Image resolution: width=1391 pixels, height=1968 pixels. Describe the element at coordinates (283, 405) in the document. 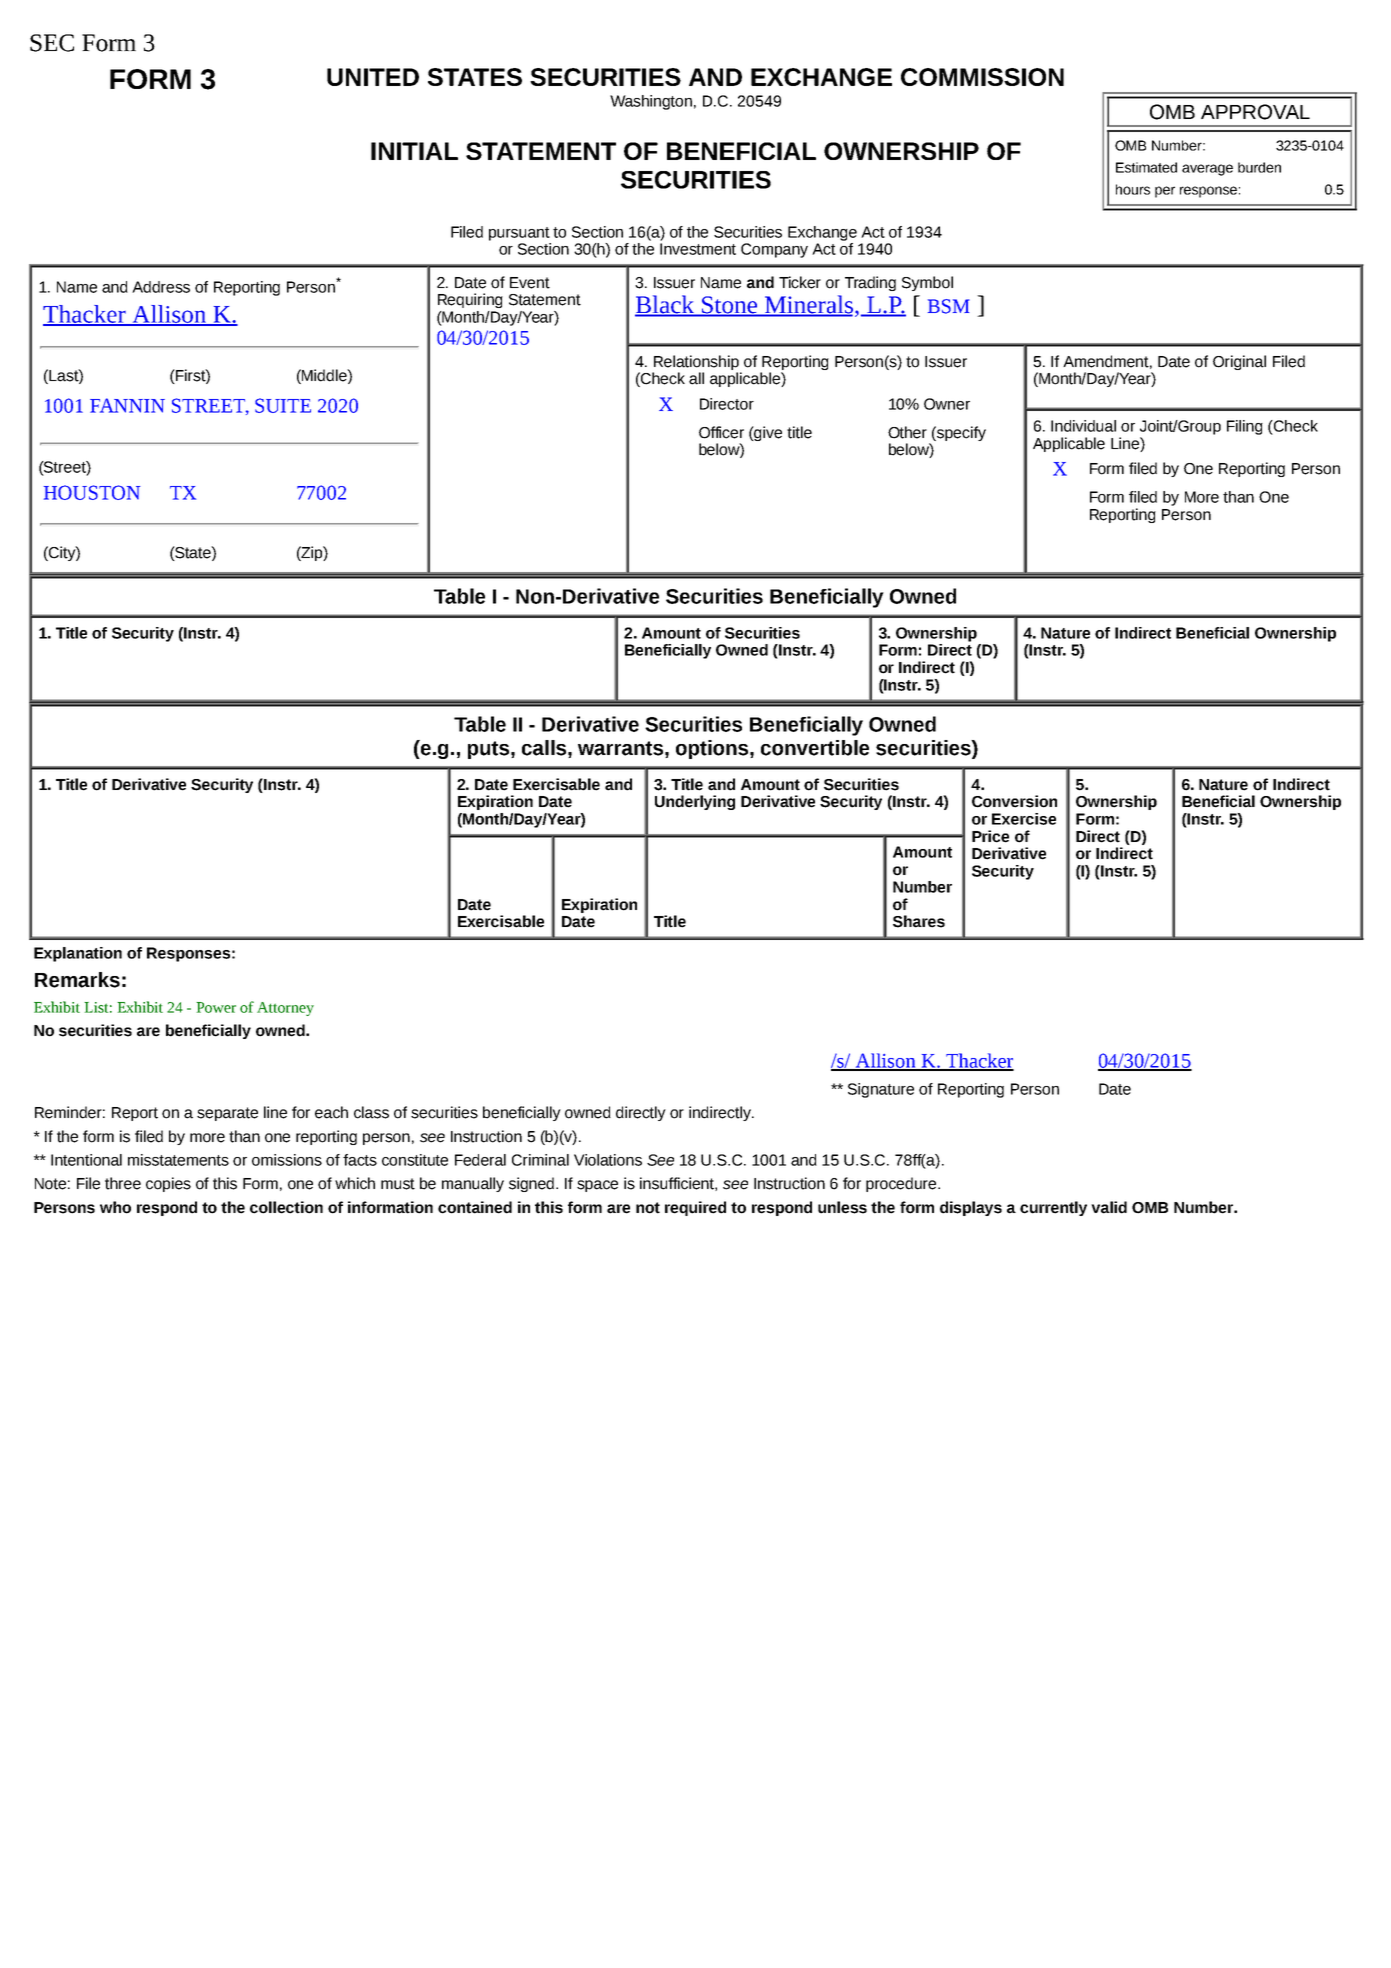

I see `SUITE` at that location.
